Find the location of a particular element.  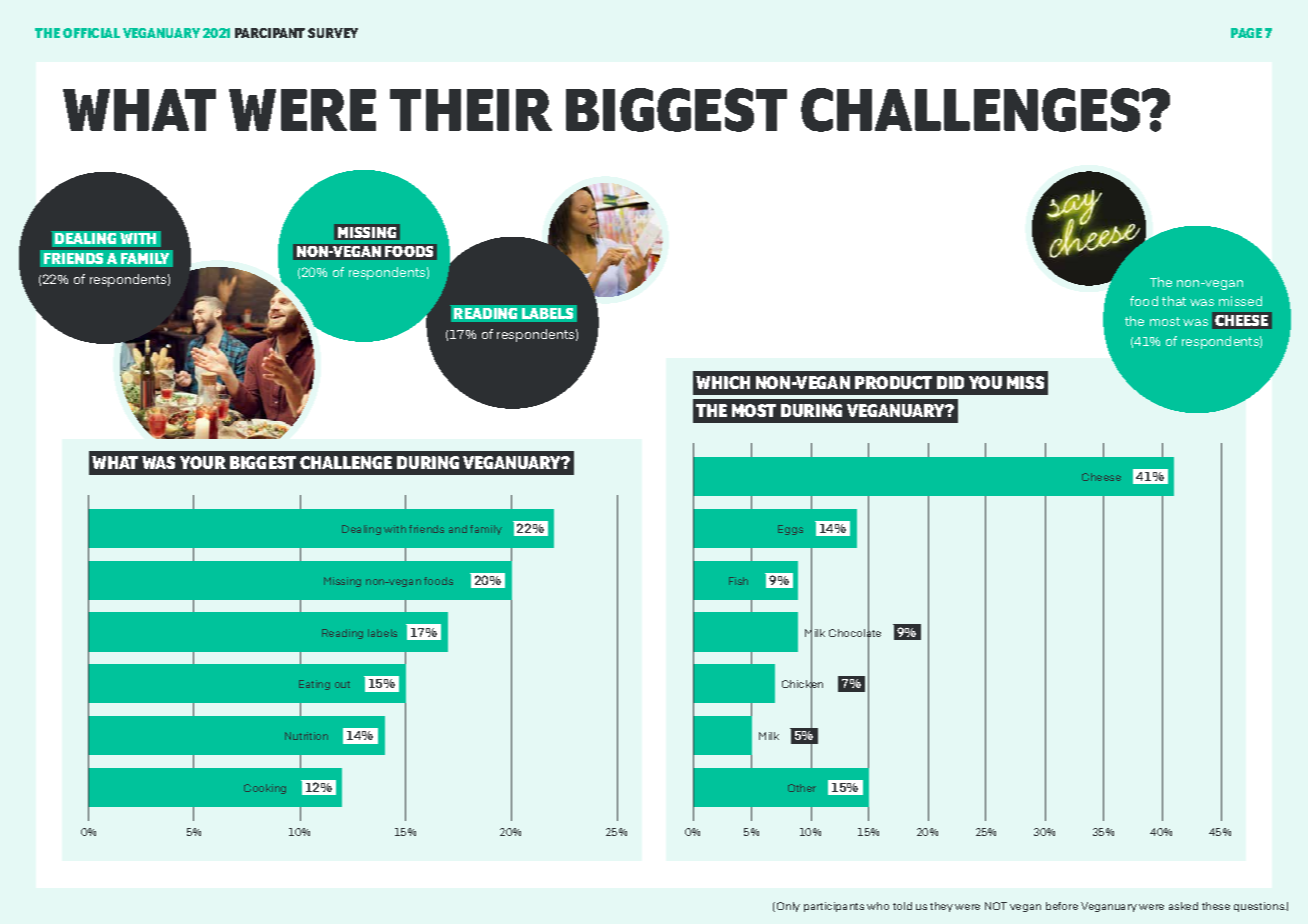

WHICH is located at coordinates (723, 382).
